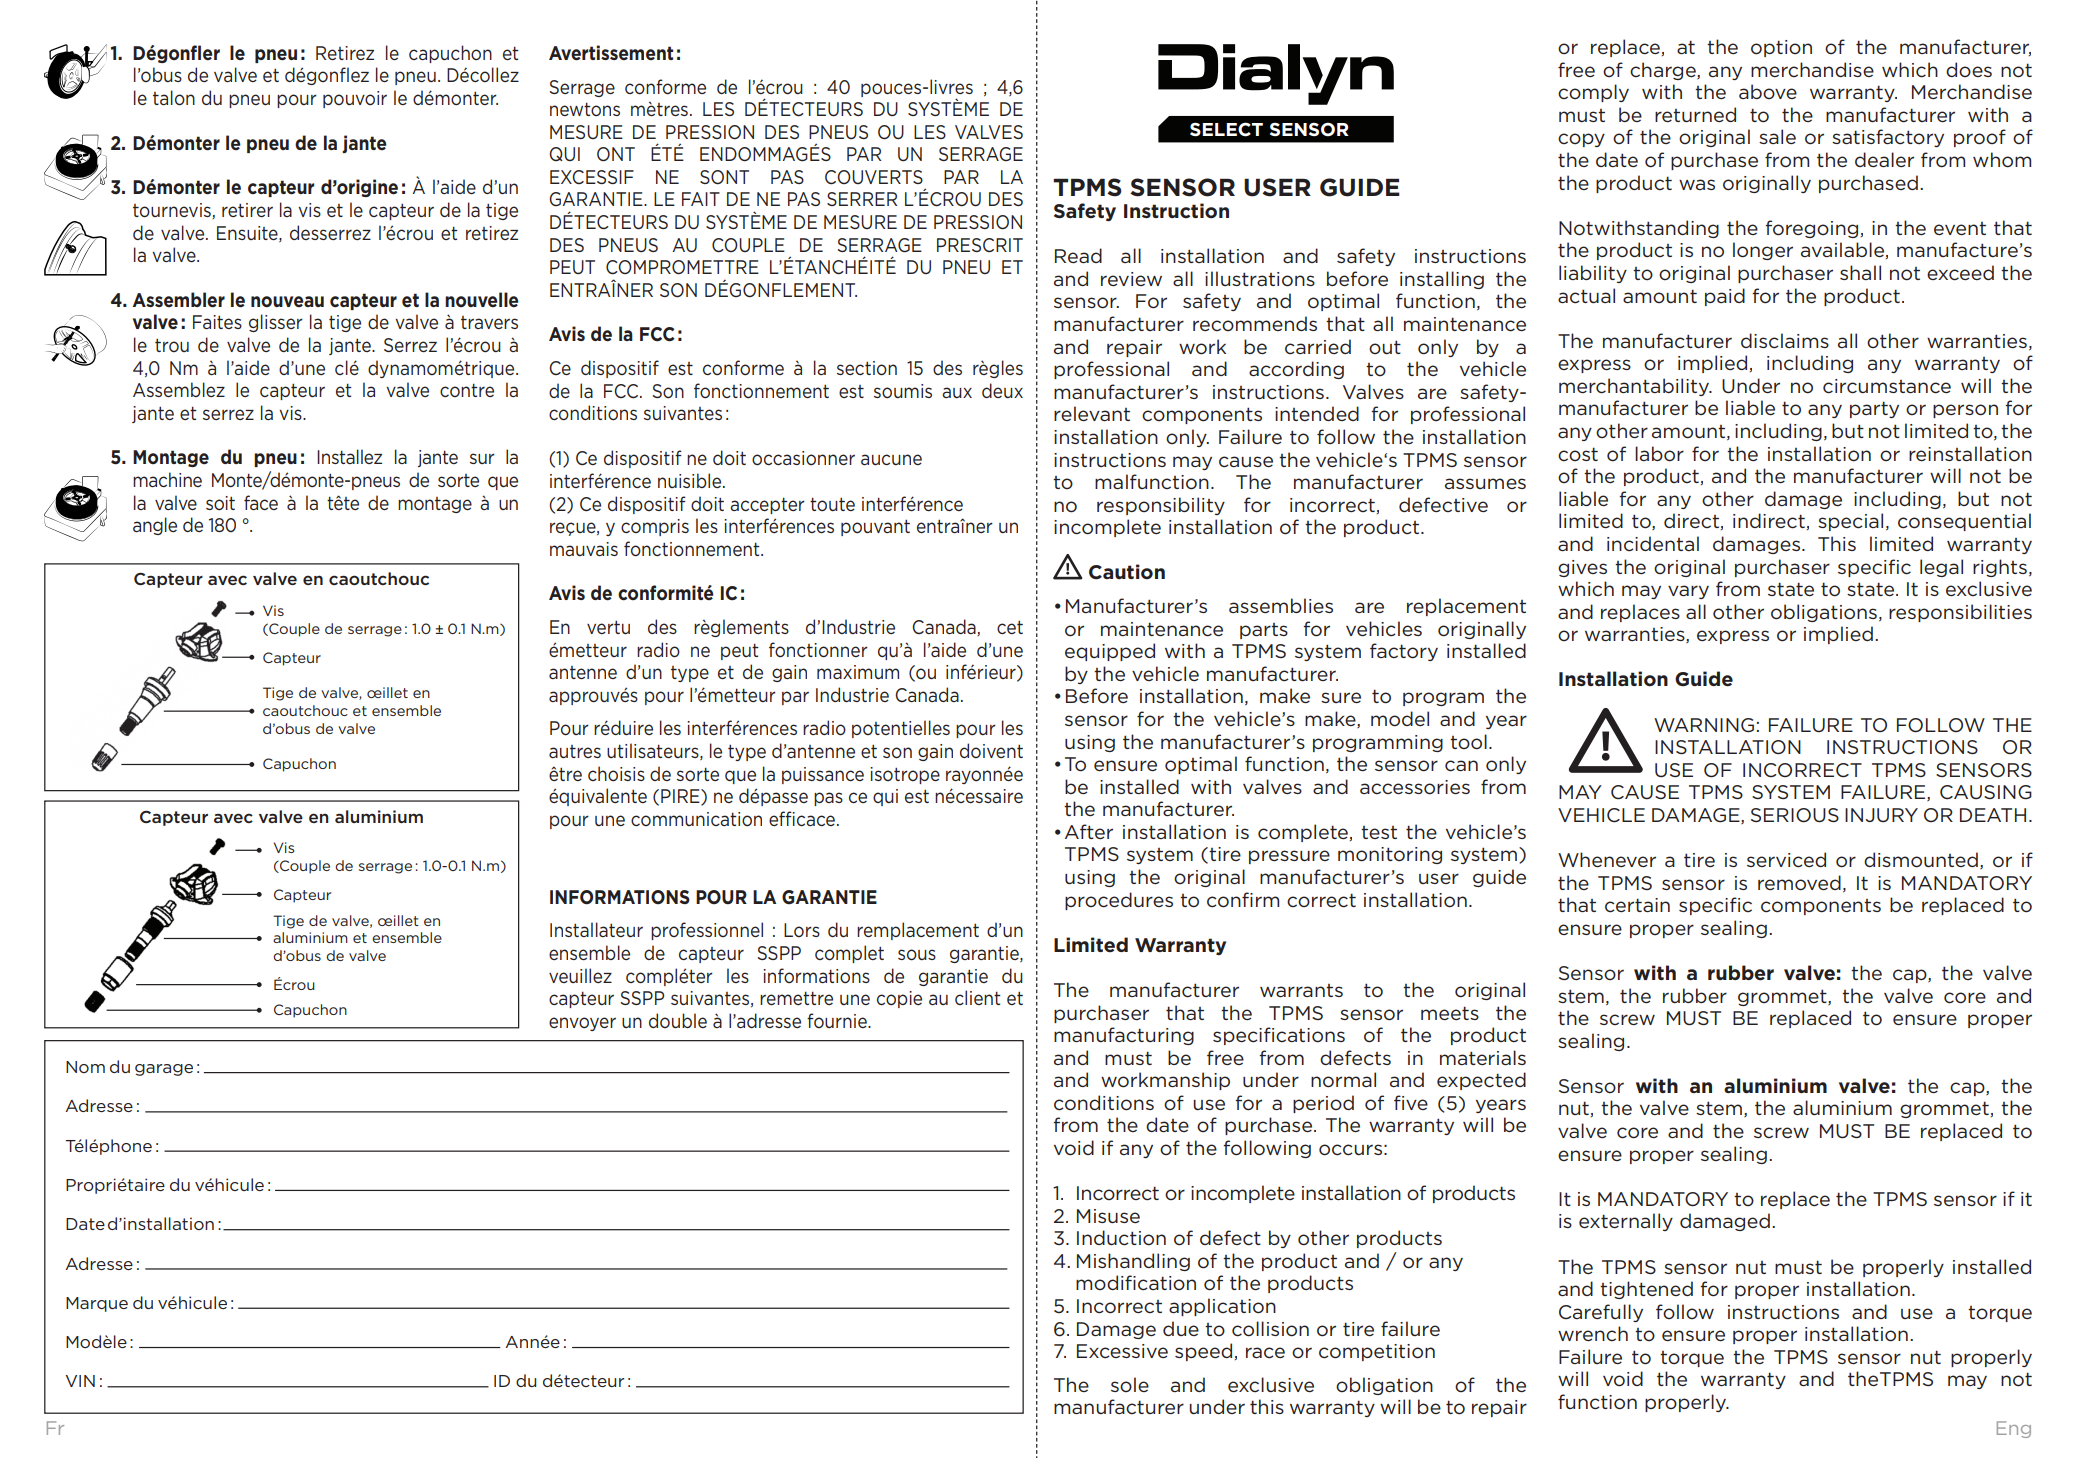 The width and height of the document is (2077, 1458). I want to click on materials, so click(1483, 1057).
